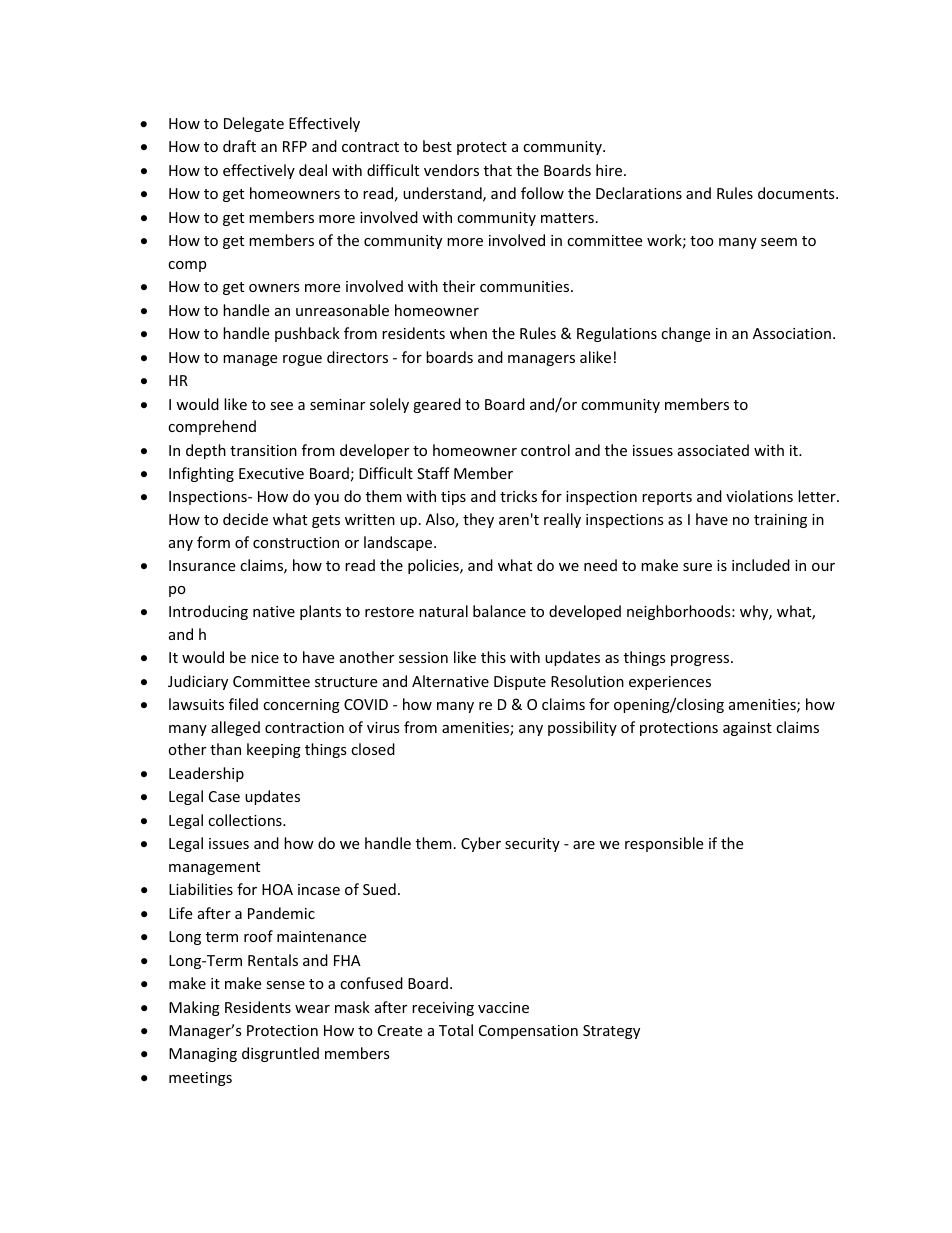  What do you see at coordinates (664, 844) in the document?
I see `responsible` at bounding box center [664, 844].
